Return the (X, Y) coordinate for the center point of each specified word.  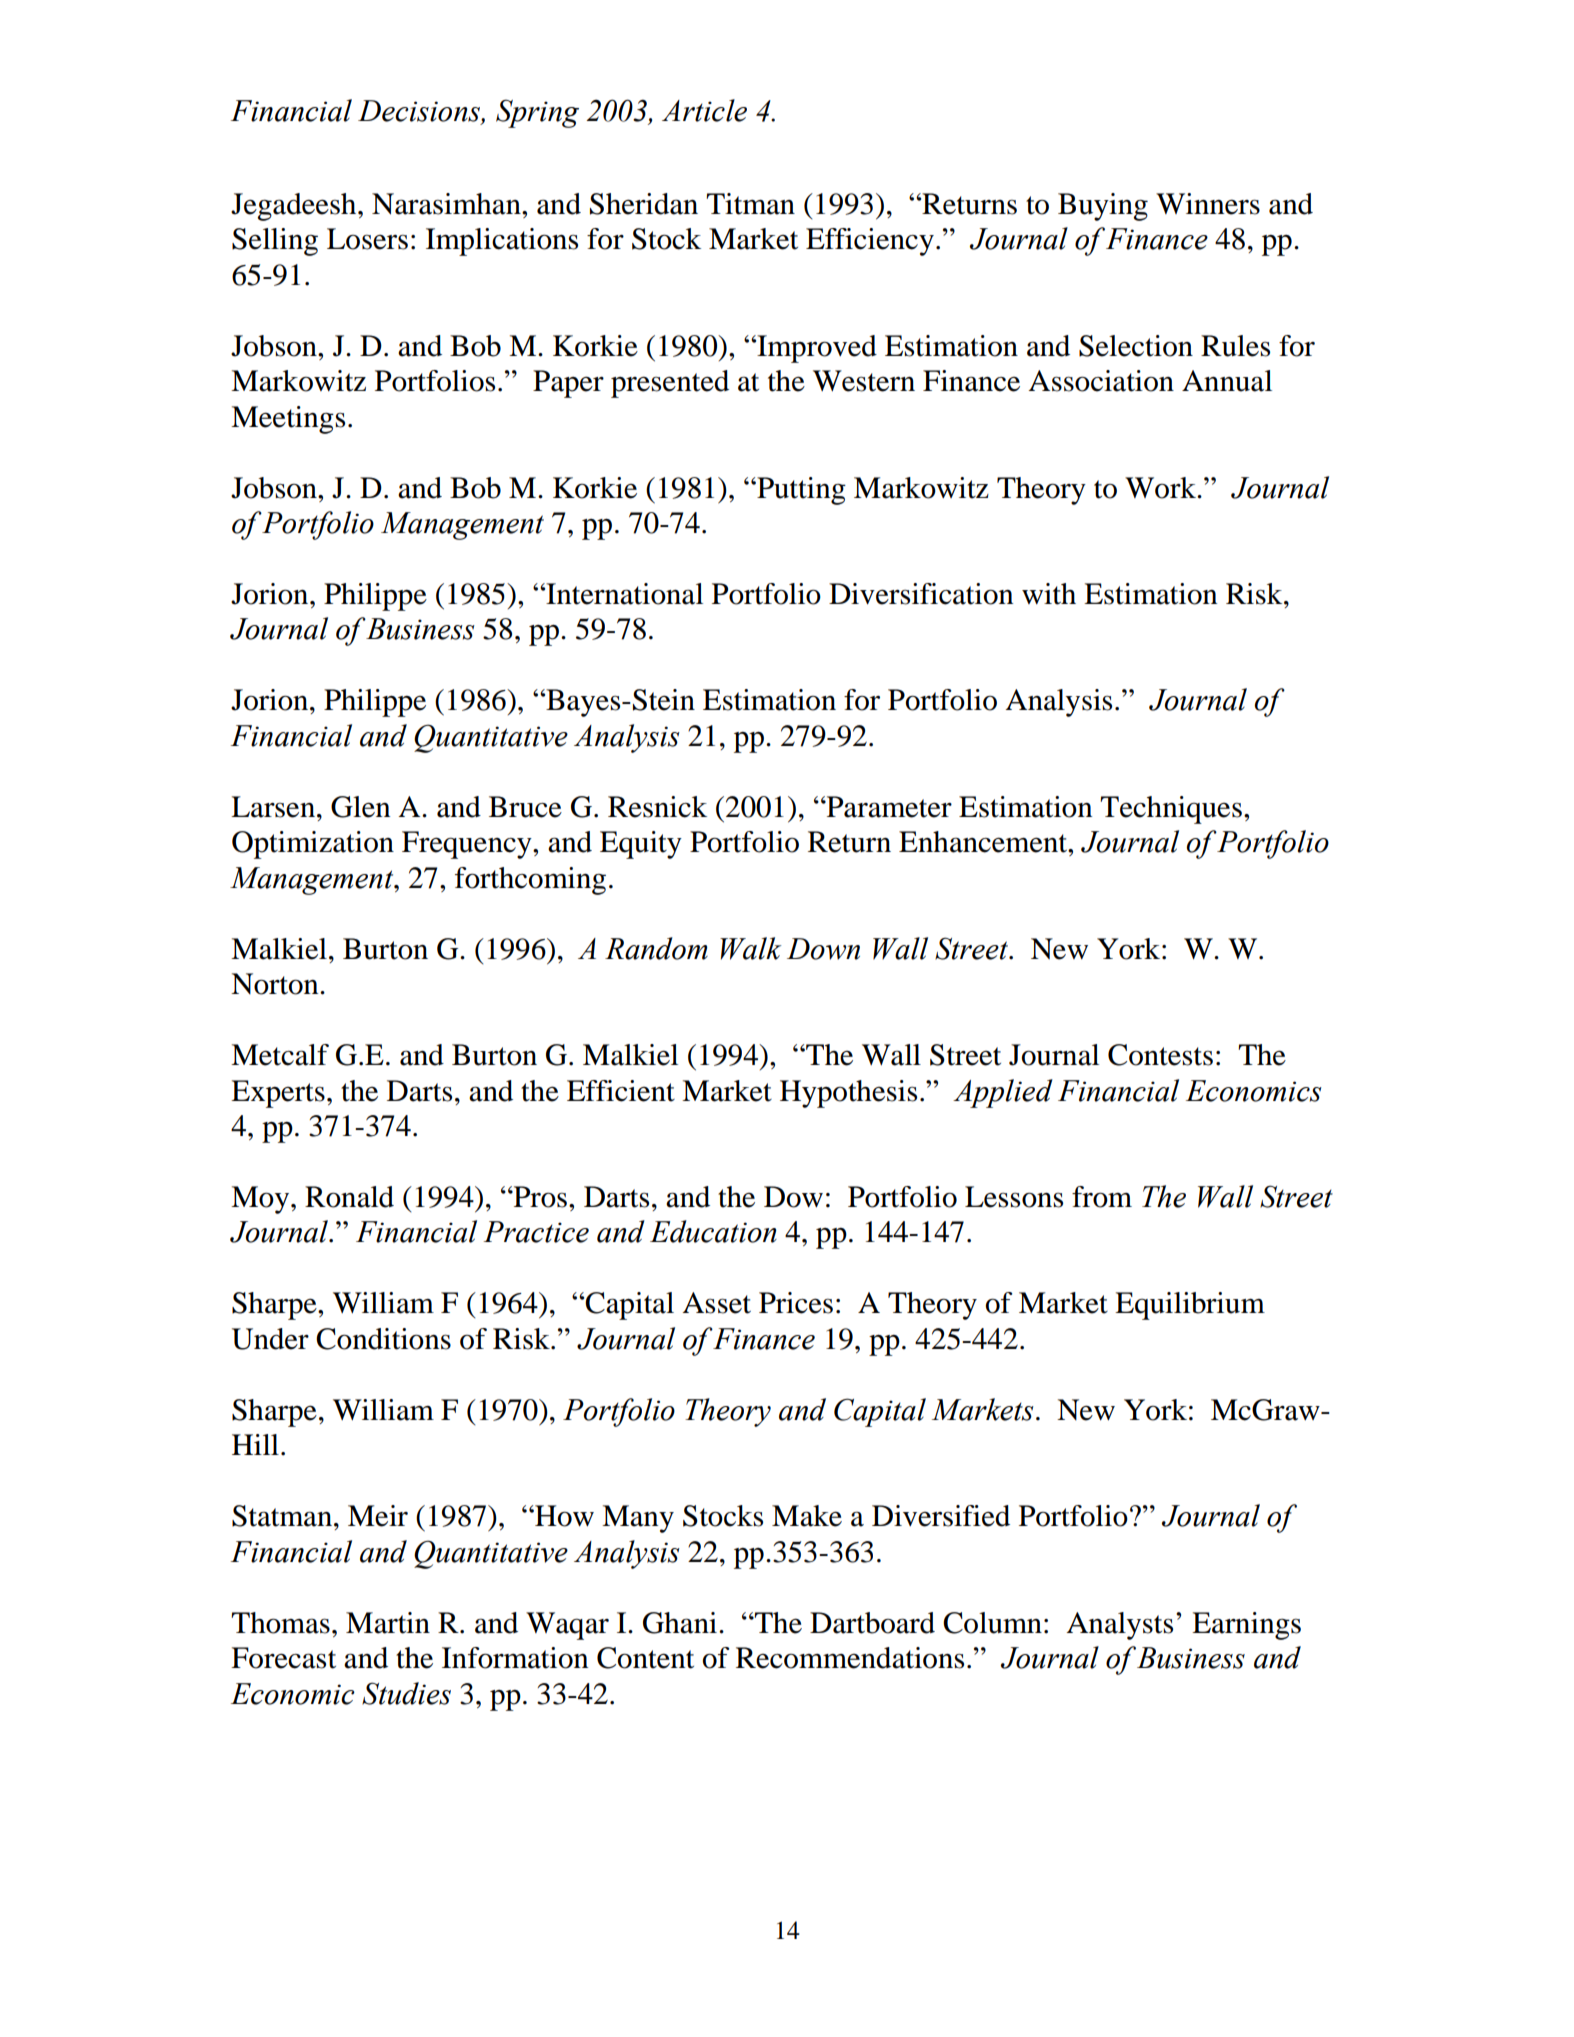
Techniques (1171, 810)
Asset (716, 1303)
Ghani (680, 1623)
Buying (1103, 207)
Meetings (288, 420)
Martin (388, 1623)
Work (1161, 488)
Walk (750, 948)
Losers (367, 239)
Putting (800, 491)
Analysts (1119, 1626)
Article (704, 110)
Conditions (383, 1339)
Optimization (313, 845)
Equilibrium (1190, 1306)
